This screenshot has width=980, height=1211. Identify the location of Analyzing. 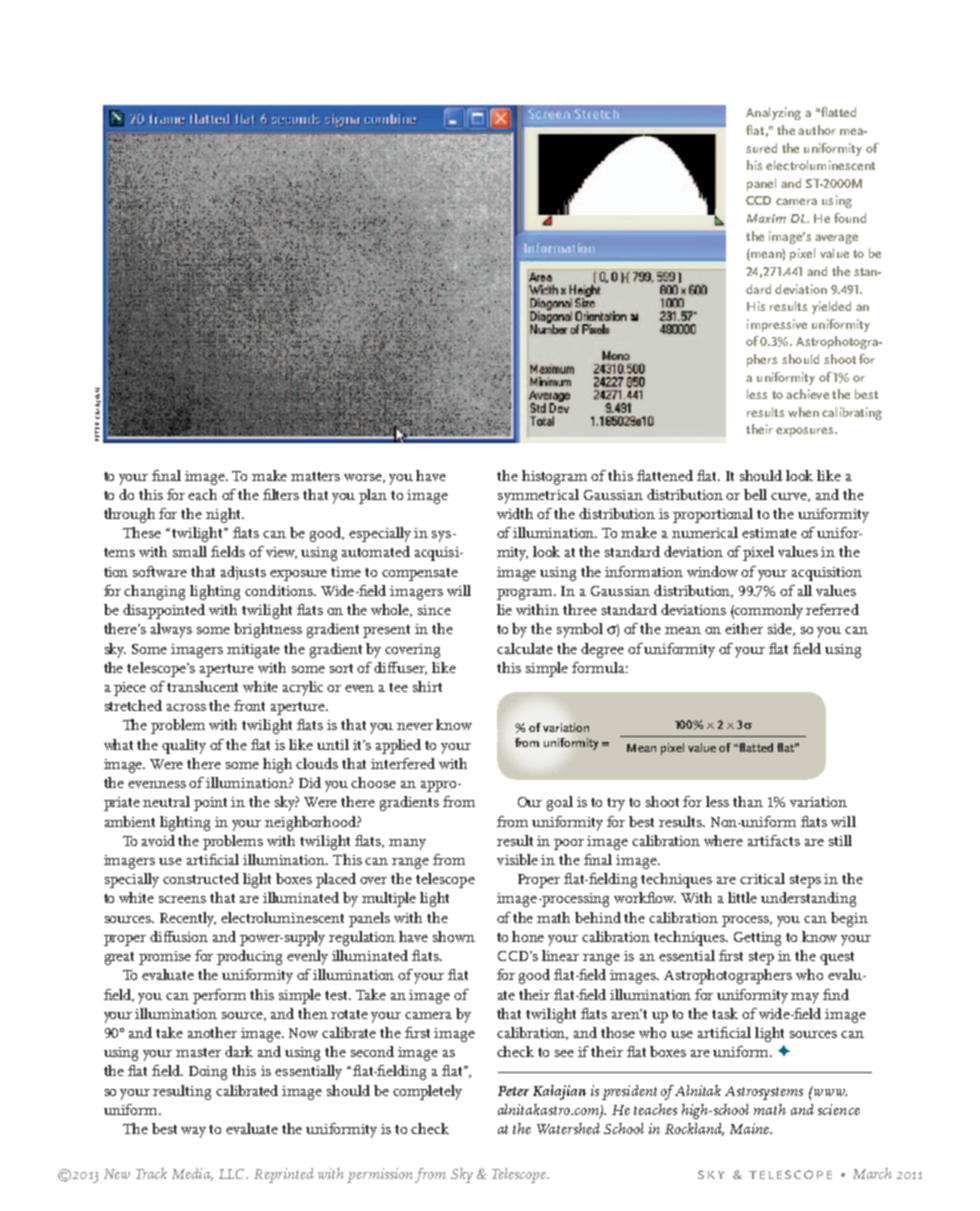
(773, 113).
